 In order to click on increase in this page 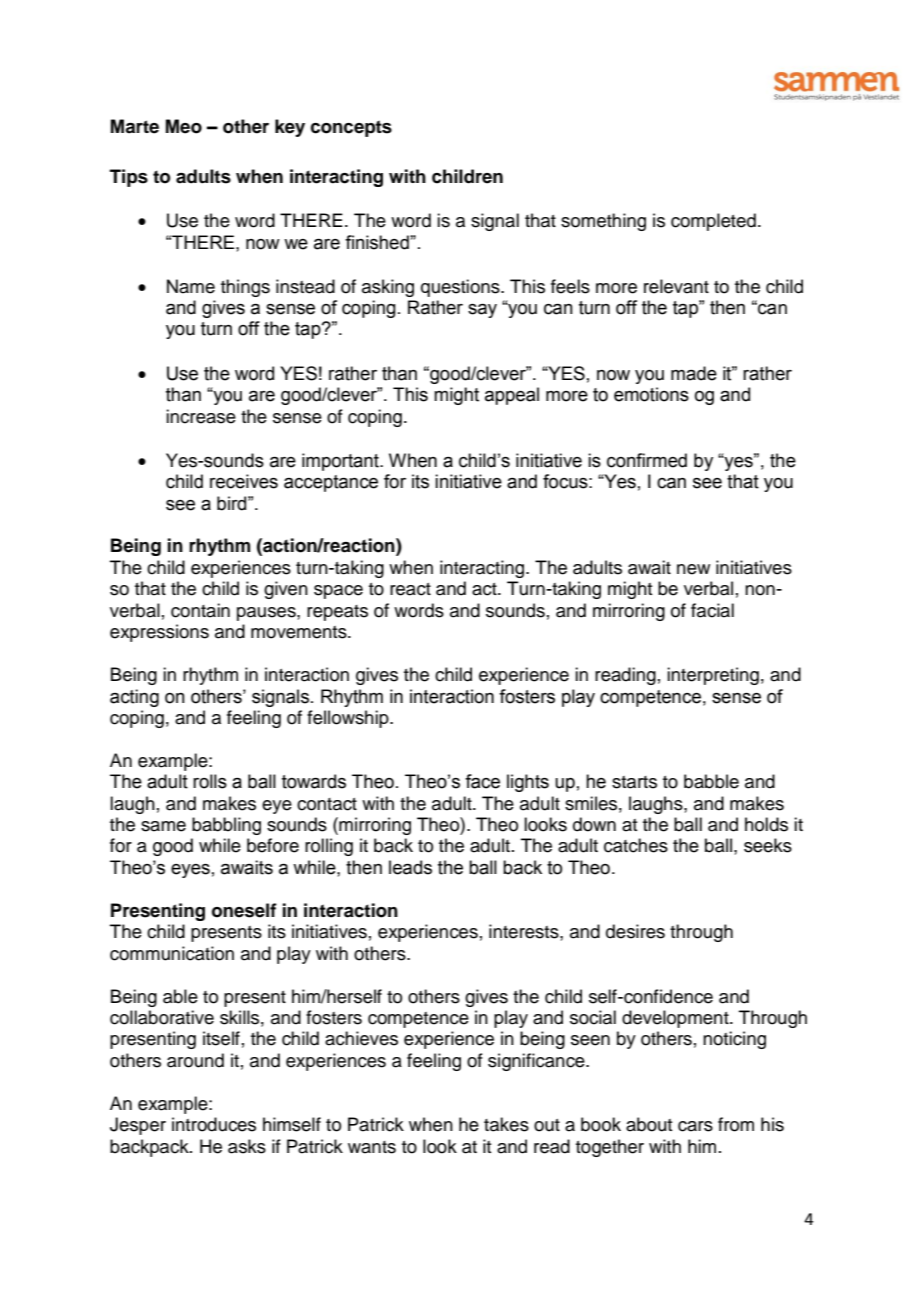, I will do `click(201, 416)`.
